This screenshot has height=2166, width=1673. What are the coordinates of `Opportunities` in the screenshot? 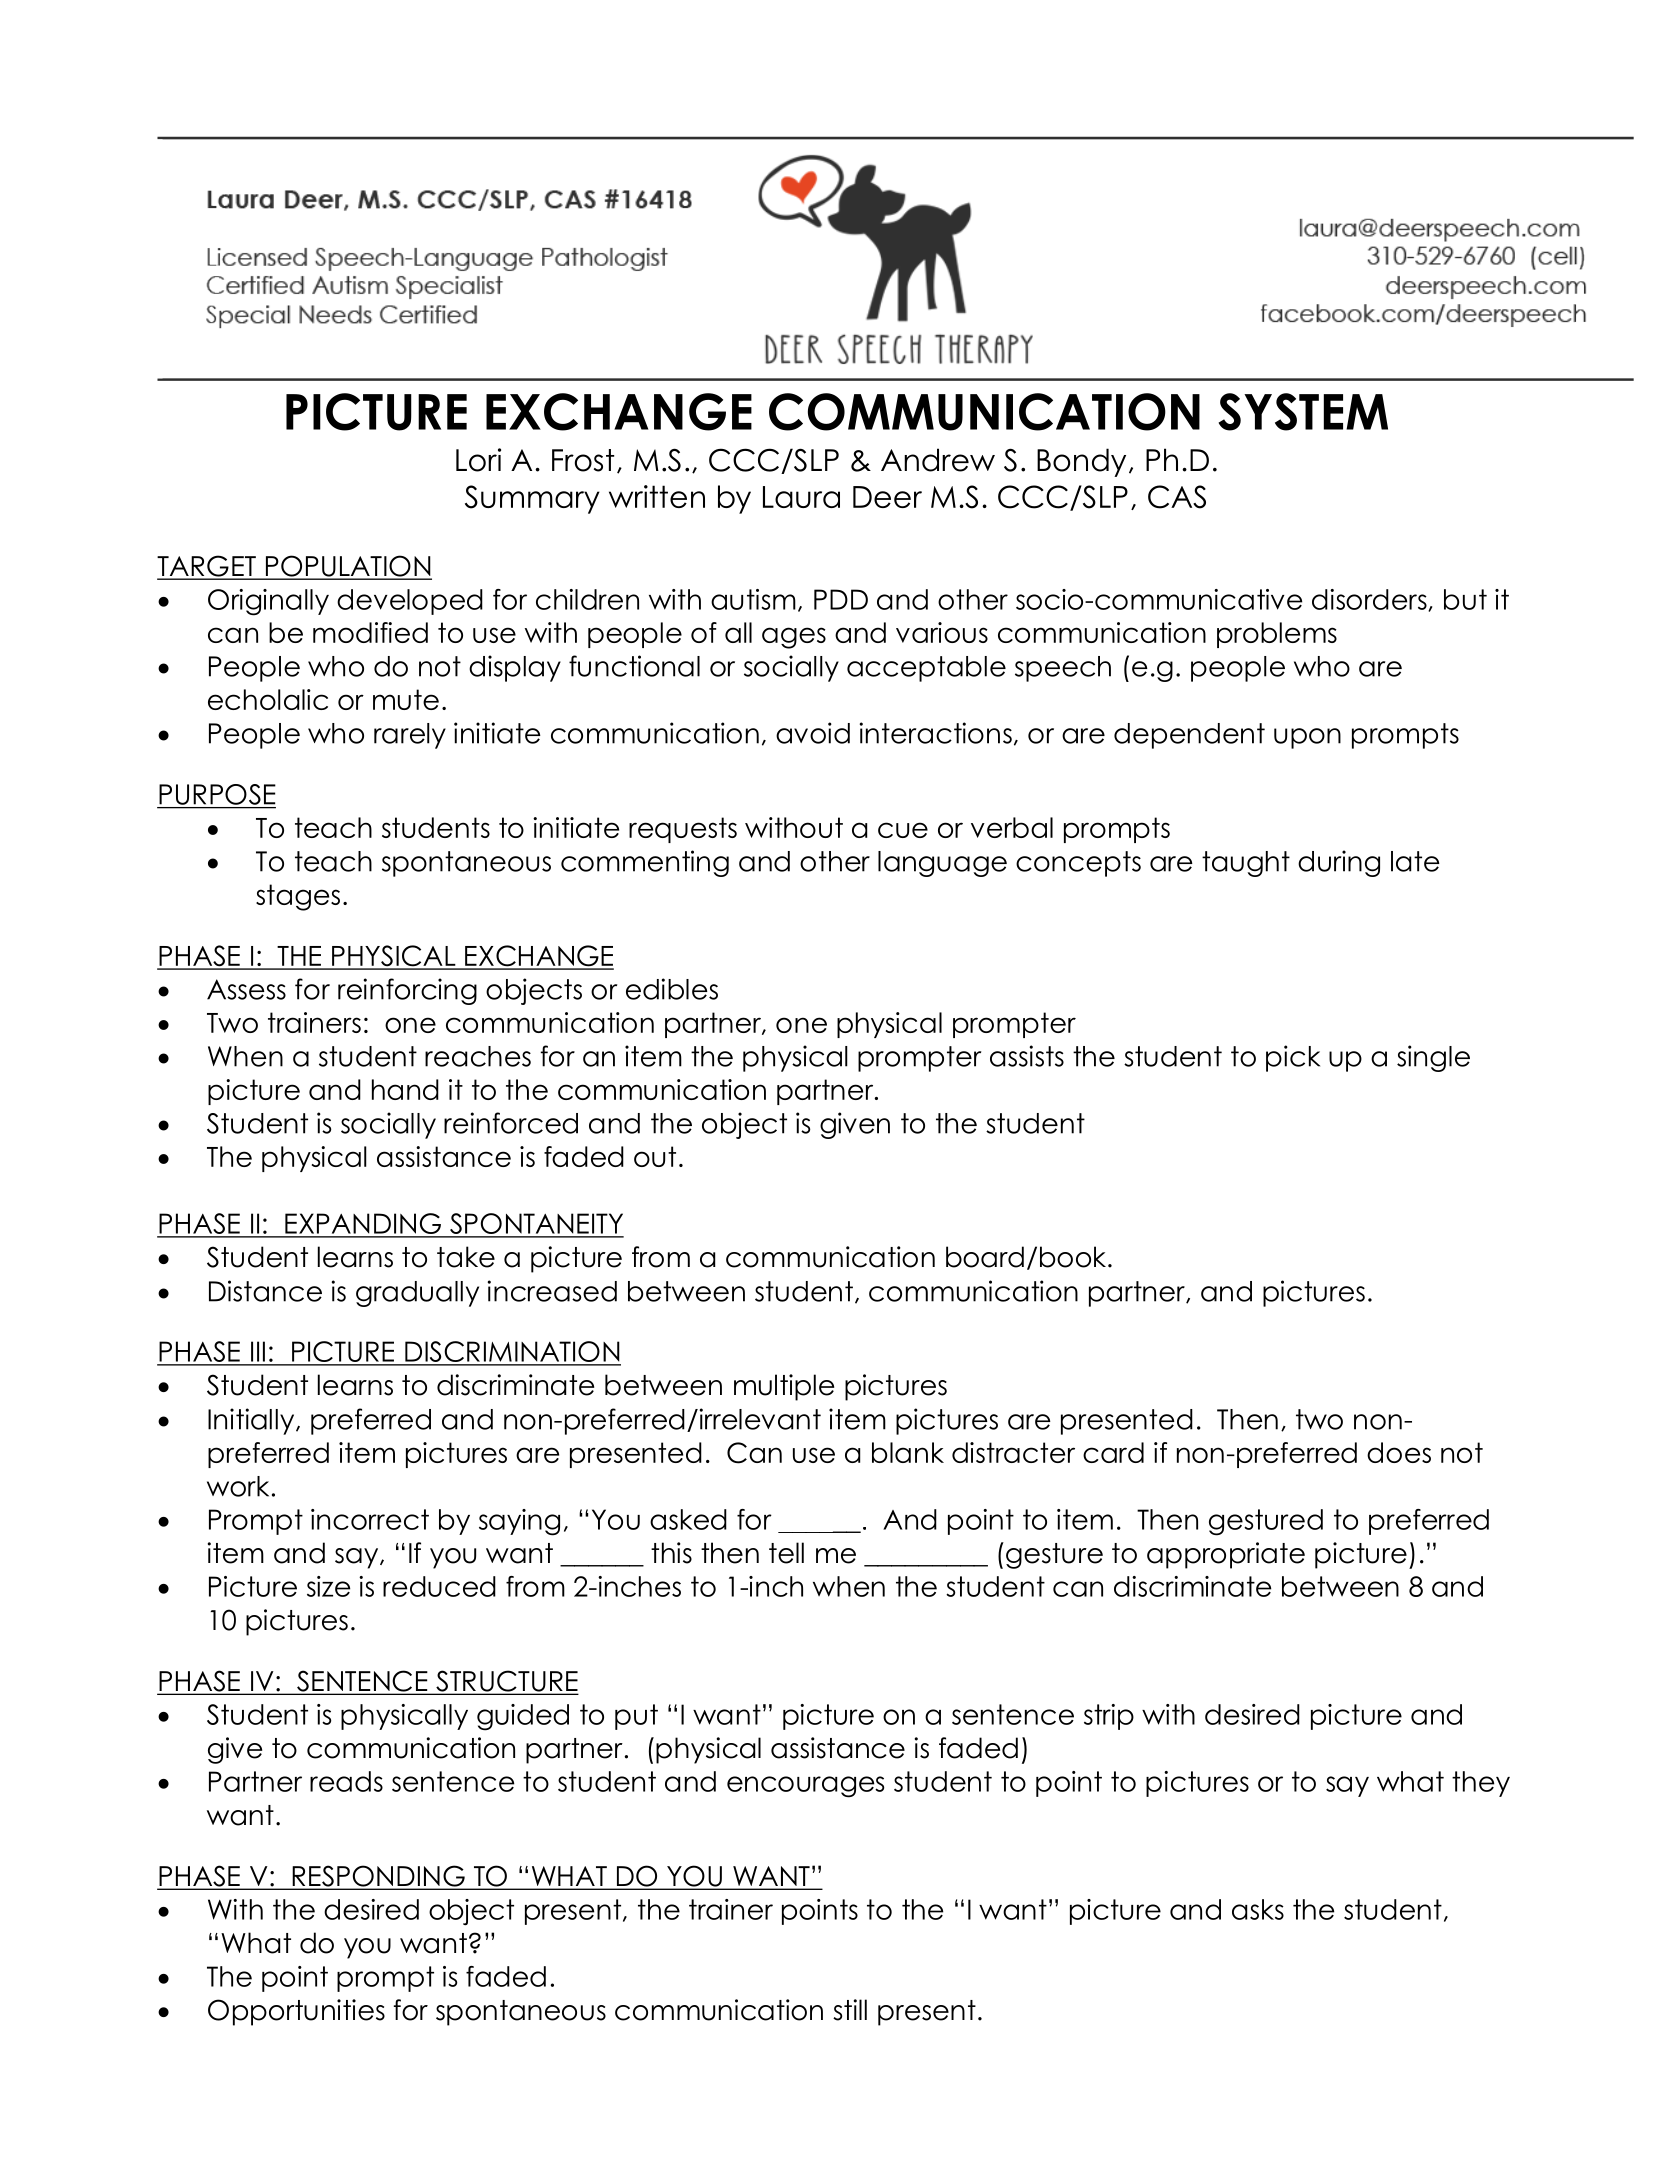 It's located at (296, 2012).
